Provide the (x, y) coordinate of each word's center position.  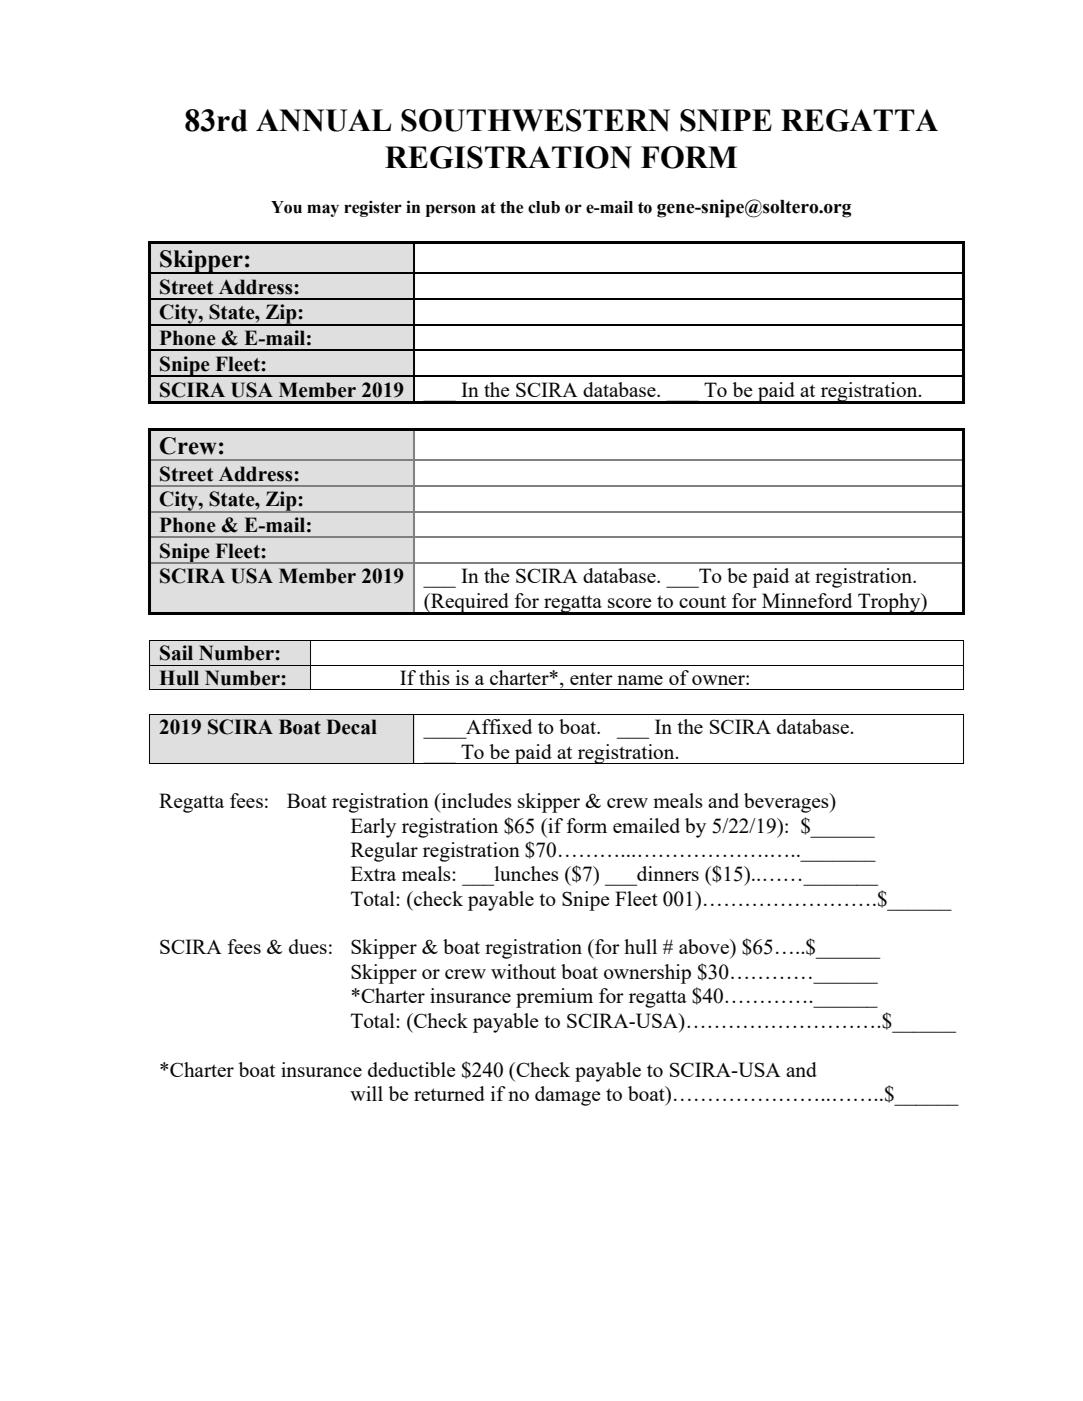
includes (475, 800)
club (544, 207)
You (286, 207)
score (630, 603)
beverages (787, 803)
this (434, 677)
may (323, 210)
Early (373, 828)
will (366, 1093)
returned (449, 1093)
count (702, 601)
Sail (176, 653)
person (451, 210)
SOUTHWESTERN (535, 120)
